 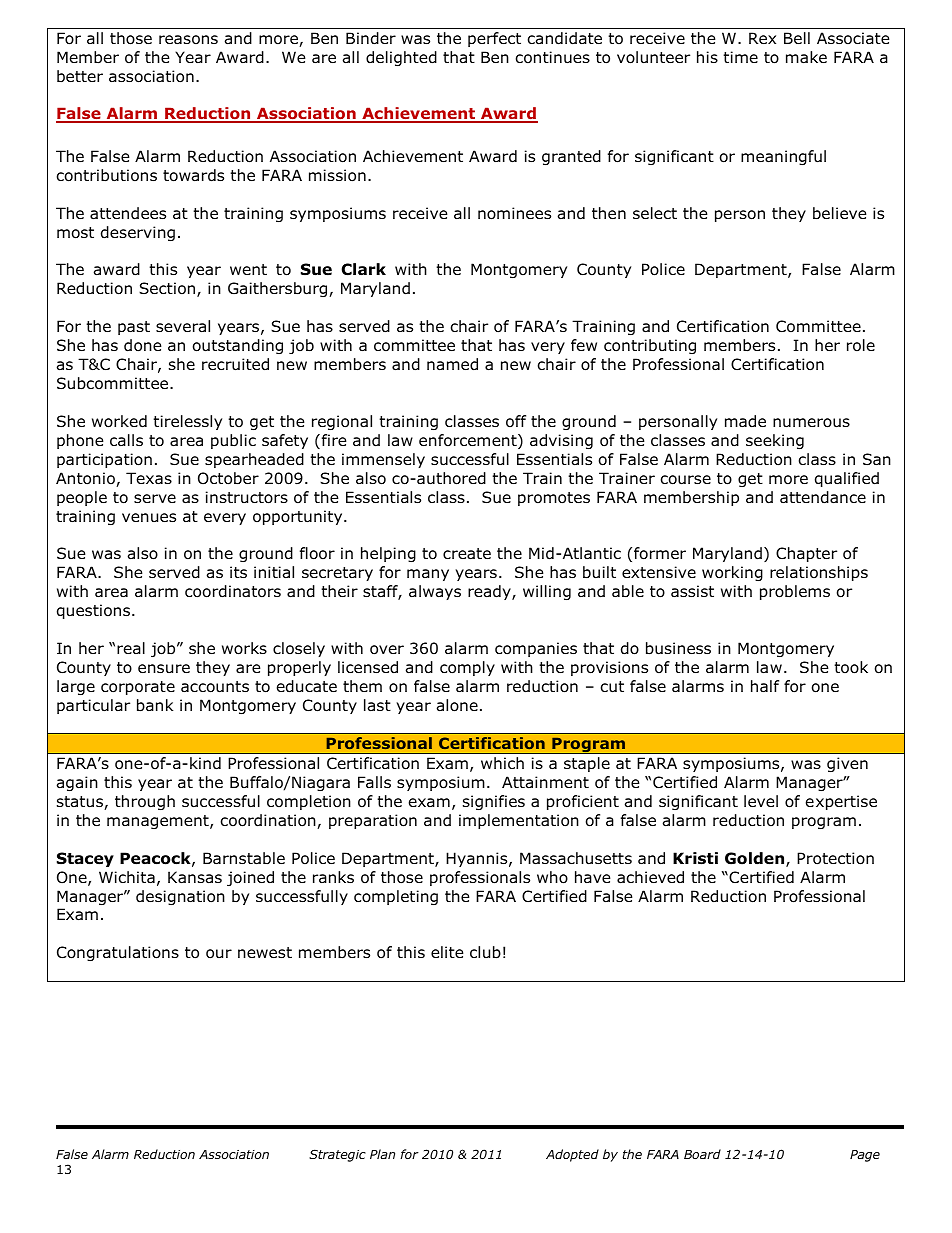 What do you see at coordinates (490, 592) in the page?
I see `ready` at bounding box center [490, 592].
